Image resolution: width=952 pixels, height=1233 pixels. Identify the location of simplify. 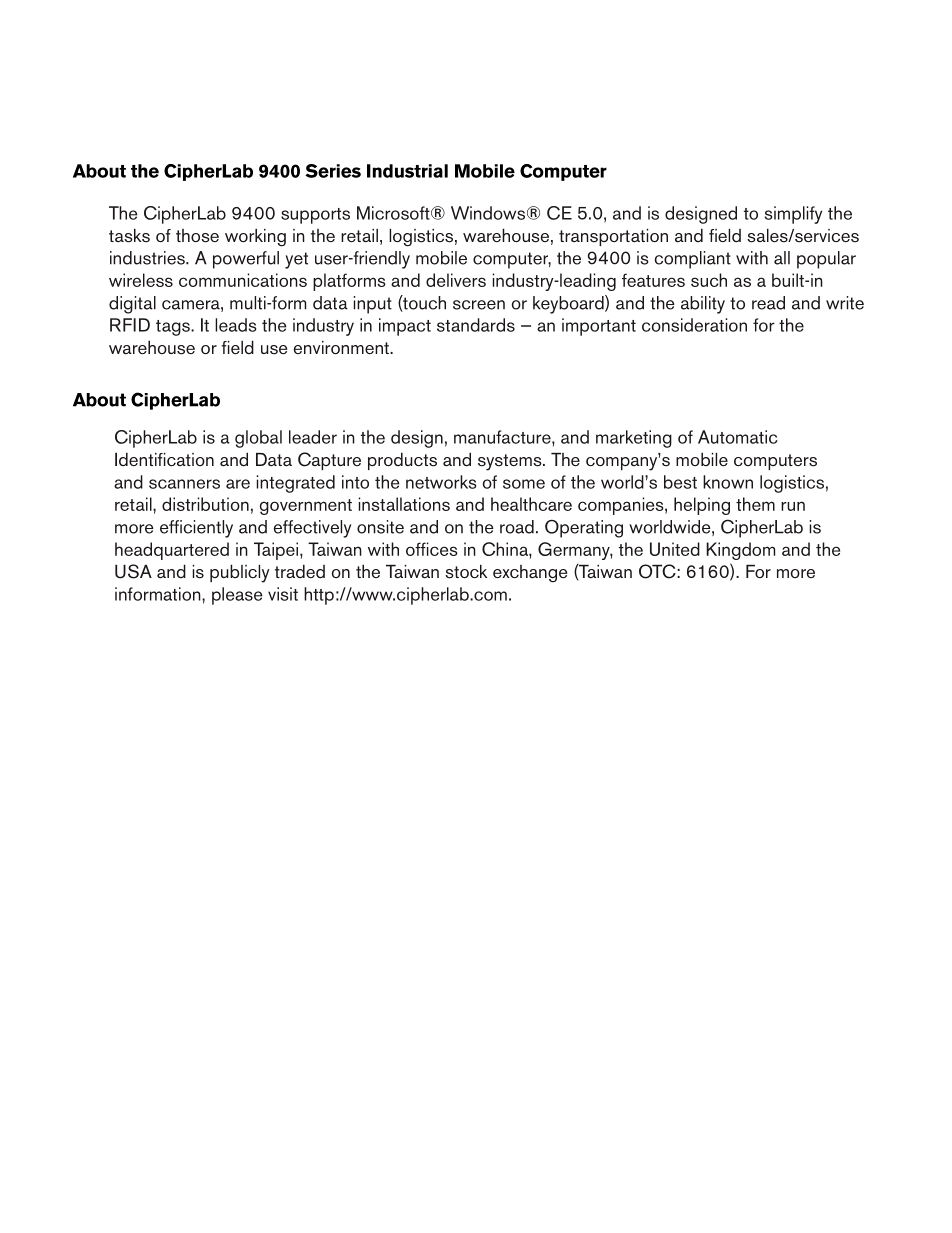
(793, 215).
